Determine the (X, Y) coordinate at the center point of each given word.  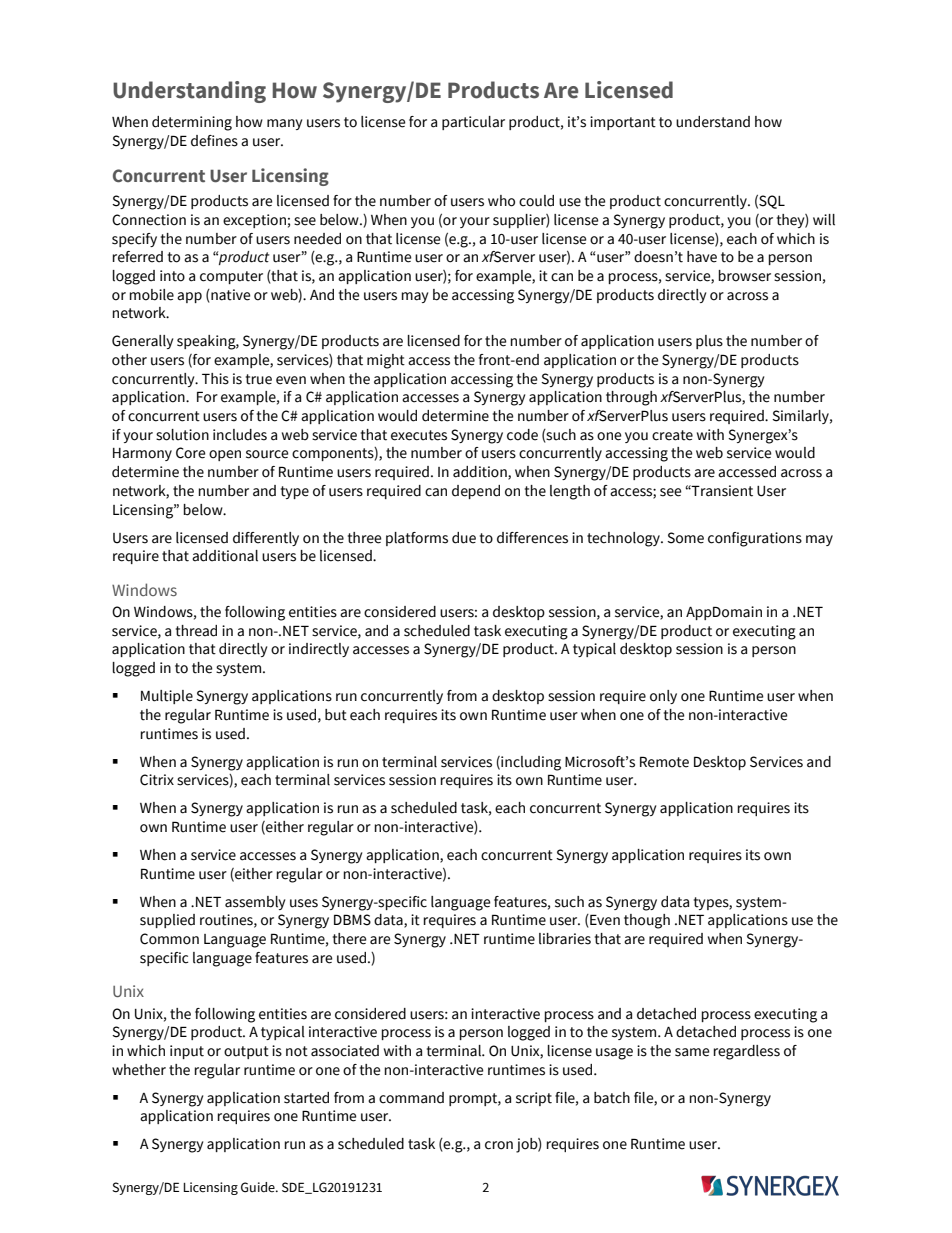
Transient (721, 491)
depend (476, 492)
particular (473, 123)
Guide (259, 1187)
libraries (565, 939)
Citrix (157, 780)
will (824, 220)
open (225, 455)
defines (214, 141)
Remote (664, 762)
